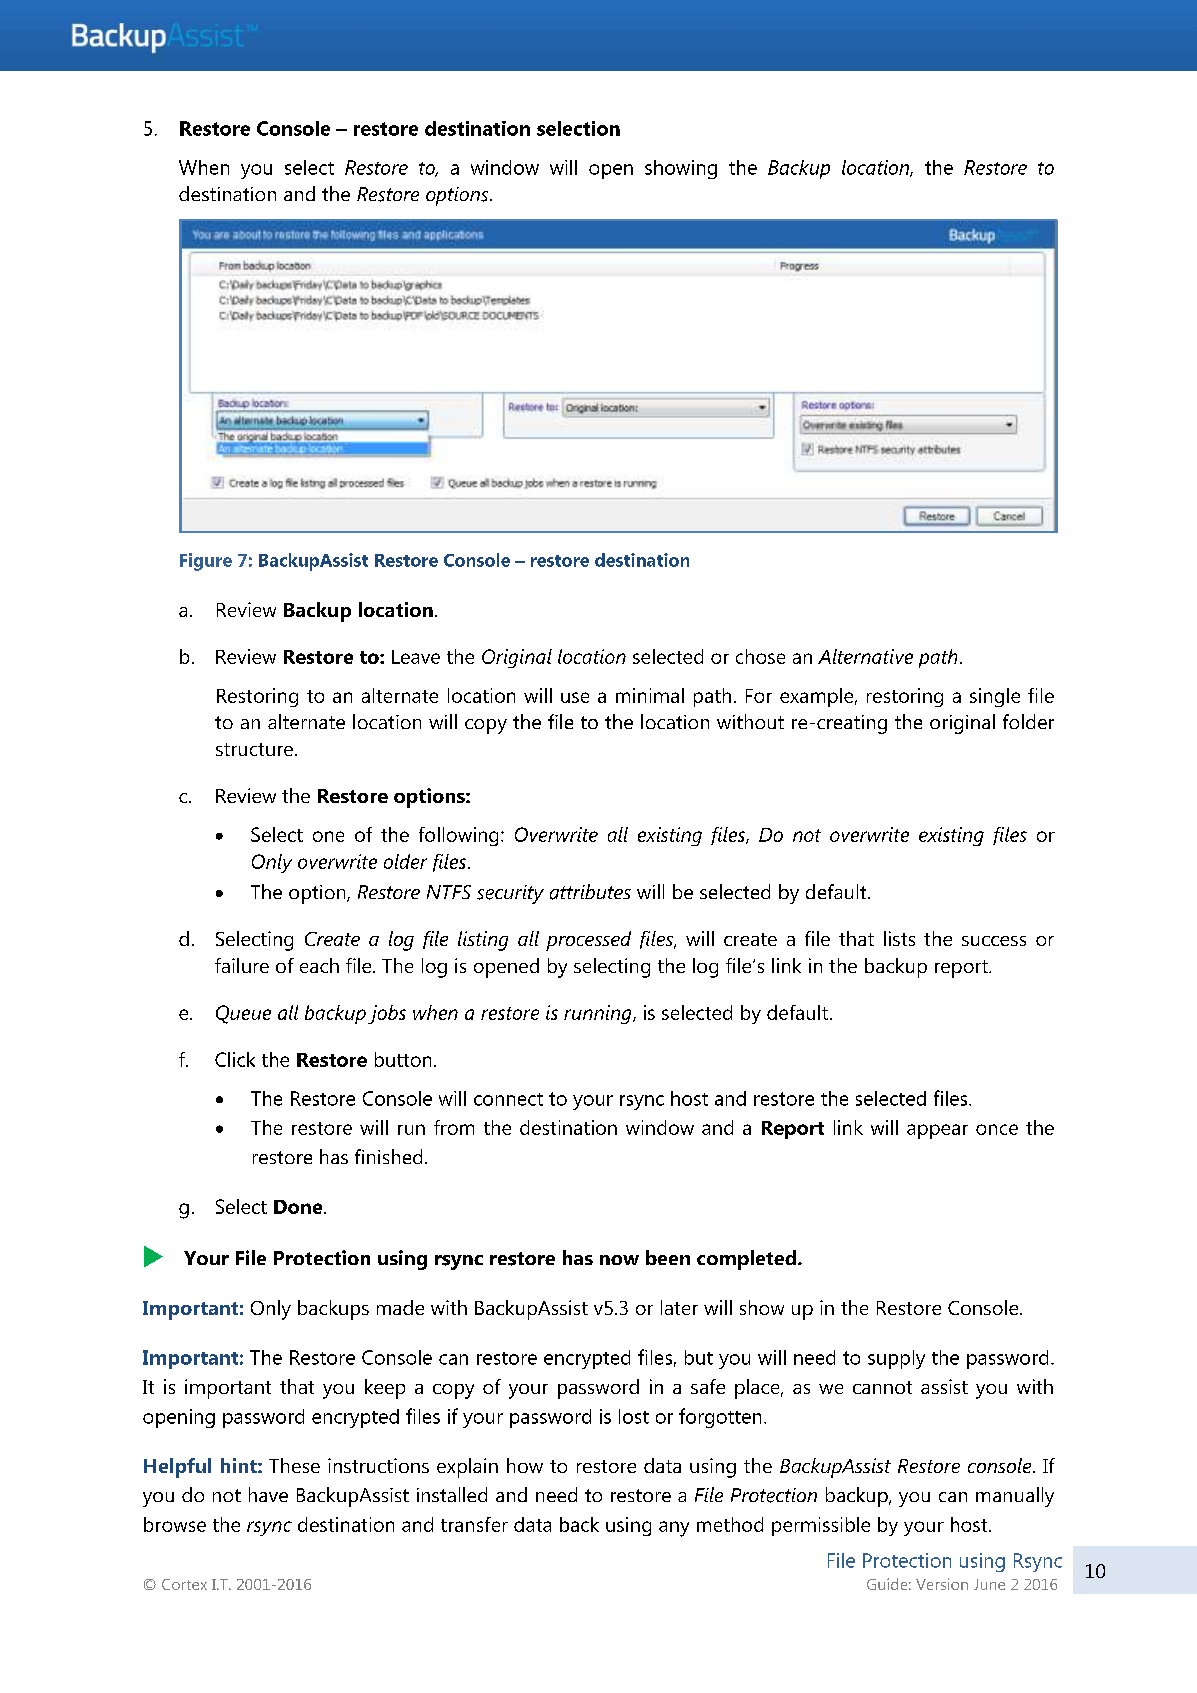  What do you see at coordinates (899, 938) in the screenshot?
I see `lists` at bounding box center [899, 938].
